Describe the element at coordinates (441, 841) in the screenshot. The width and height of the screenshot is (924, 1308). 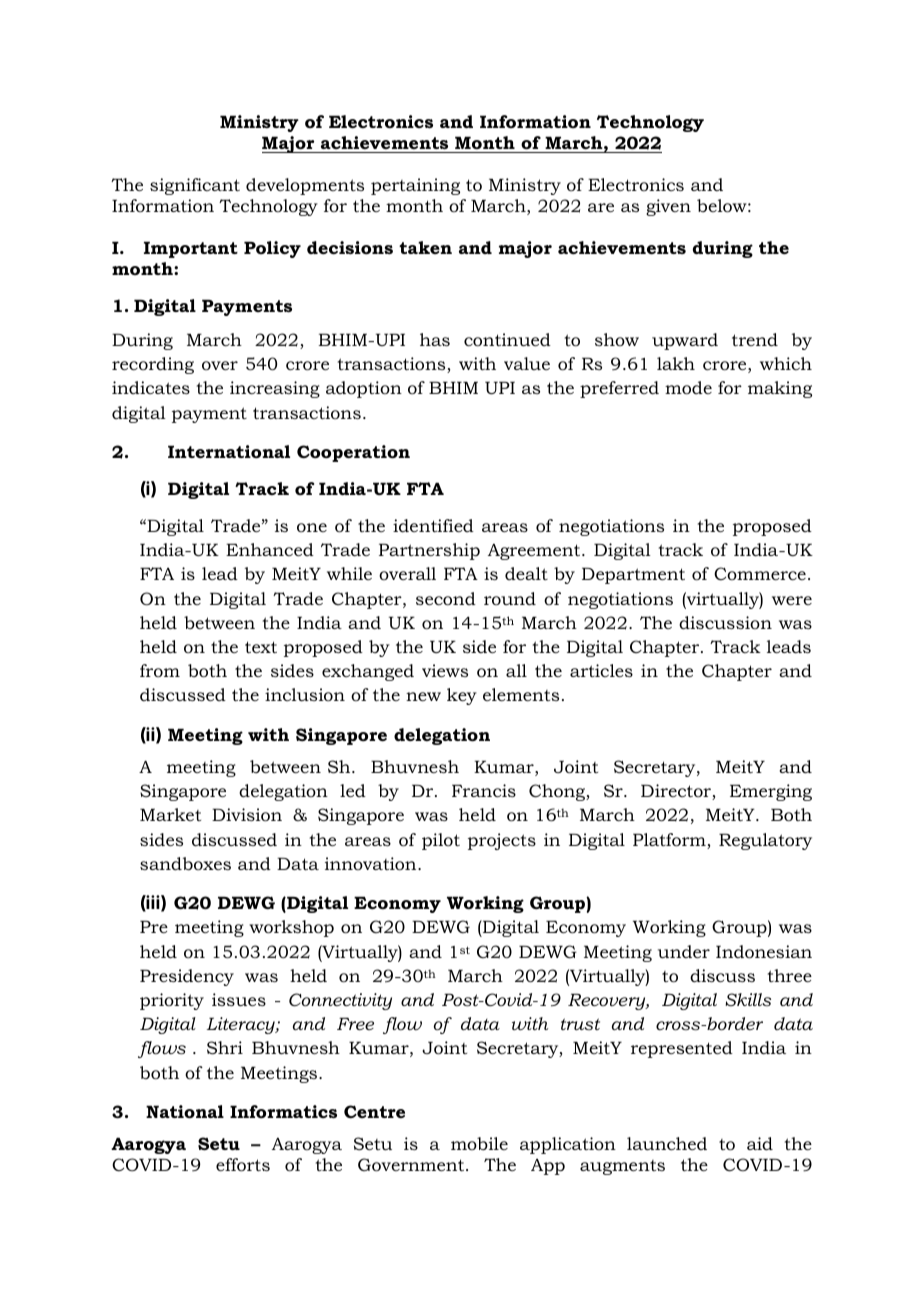
I see `pilot` at that location.
